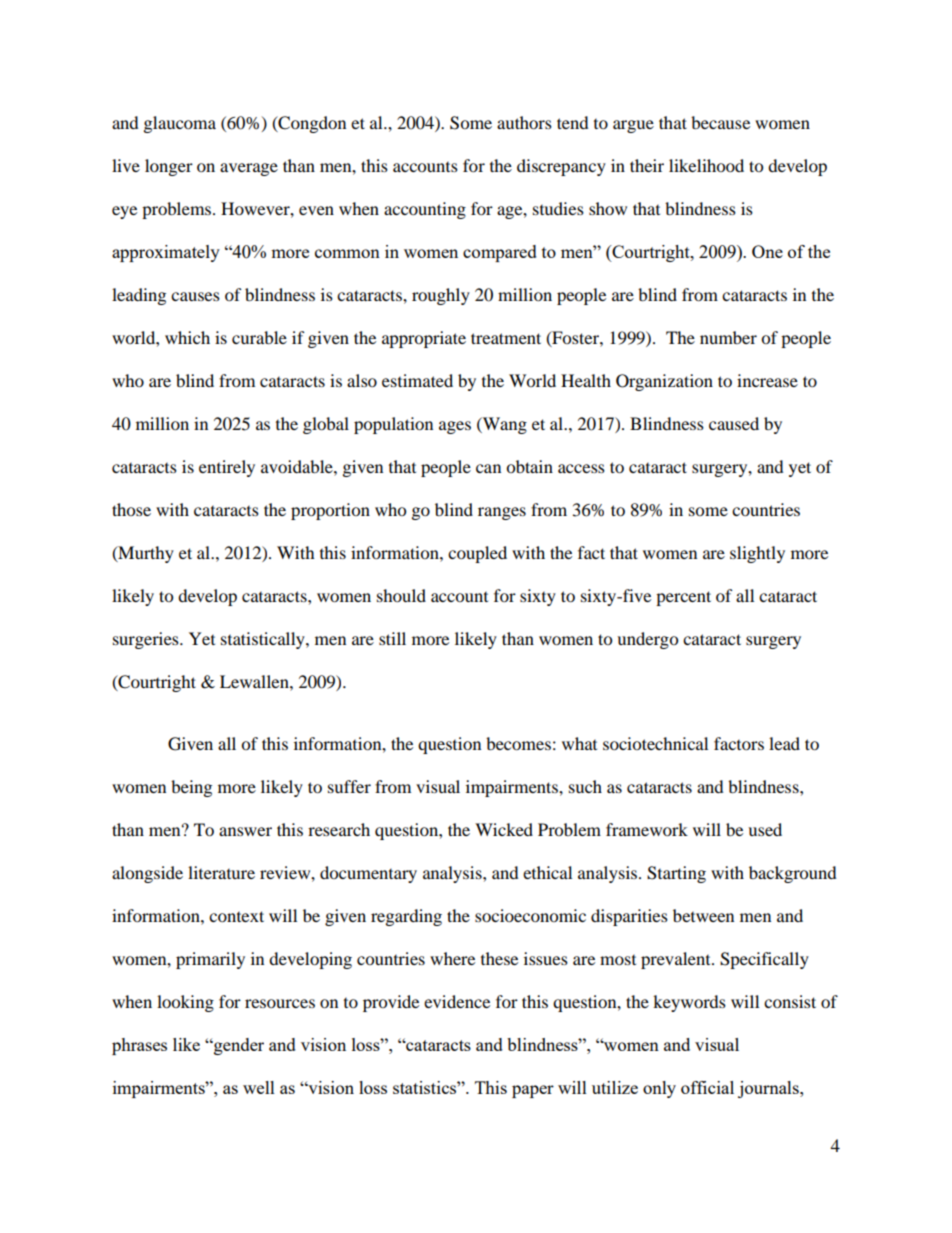 The height and width of the screenshot is (1233, 952). Describe the element at coordinates (147, 640) in the screenshot. I see `surgeries` at that location.
